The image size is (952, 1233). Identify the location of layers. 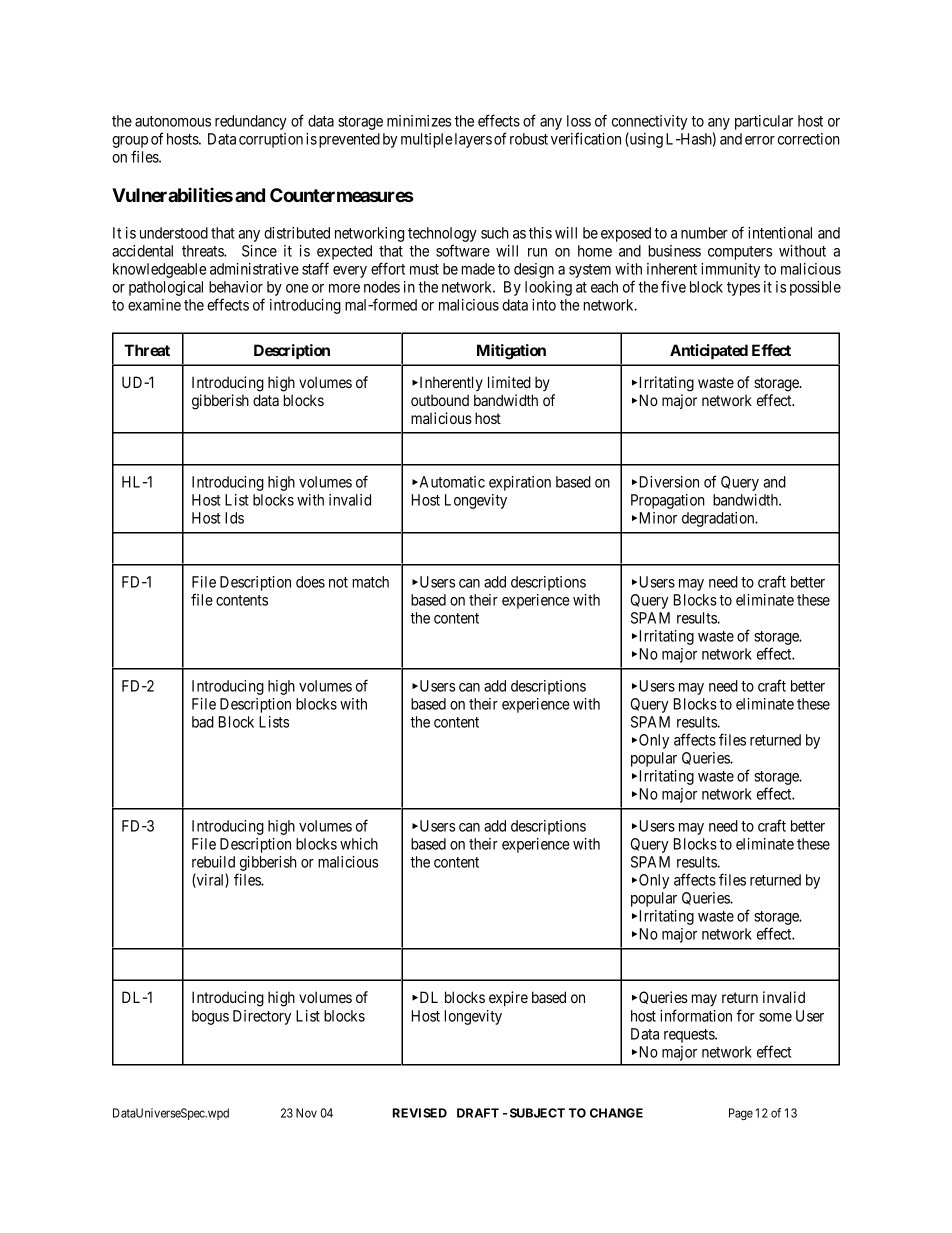
(473, 140).
